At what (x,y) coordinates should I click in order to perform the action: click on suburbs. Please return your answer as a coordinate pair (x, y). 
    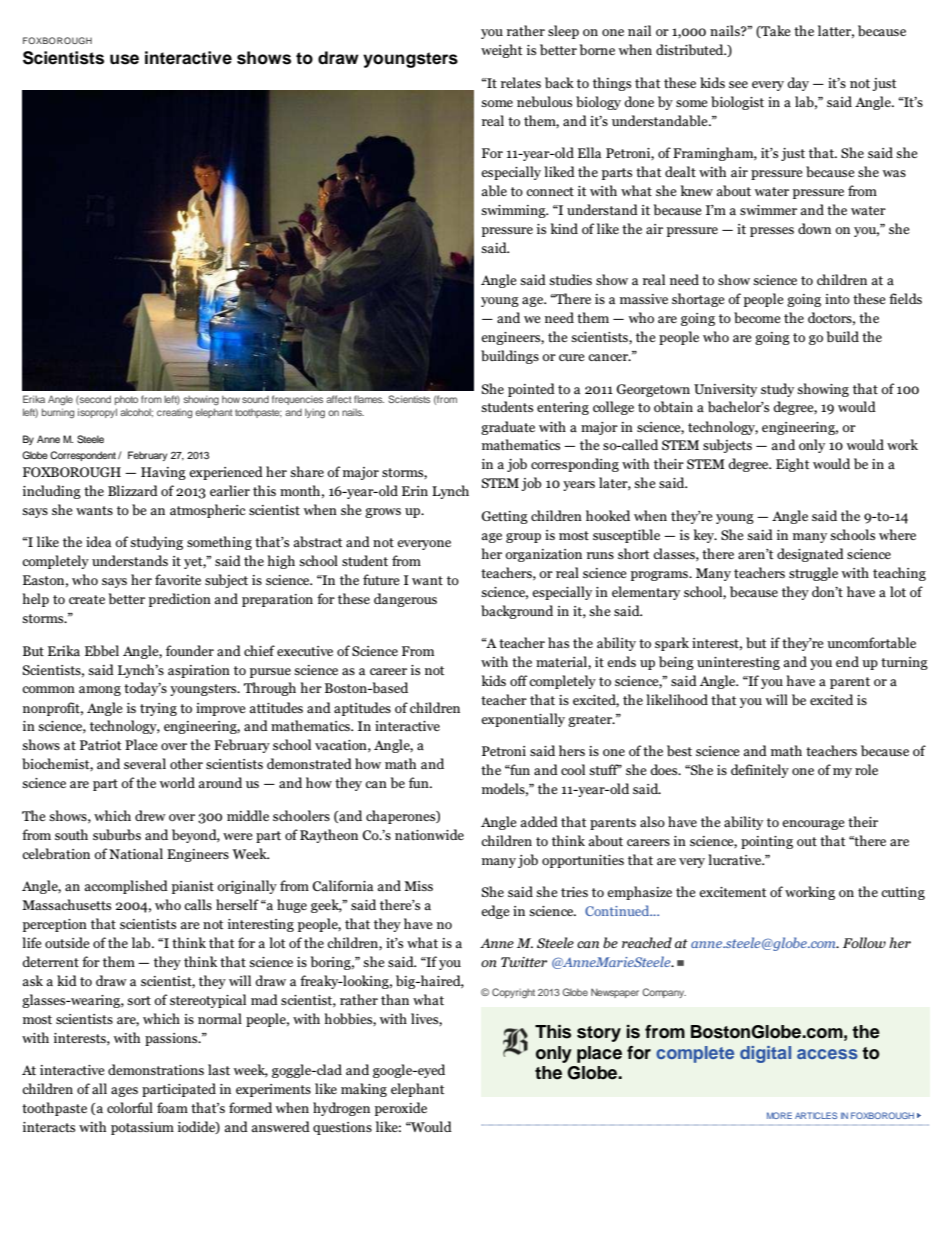
    Looking at the image, I should click on (117, 834).
